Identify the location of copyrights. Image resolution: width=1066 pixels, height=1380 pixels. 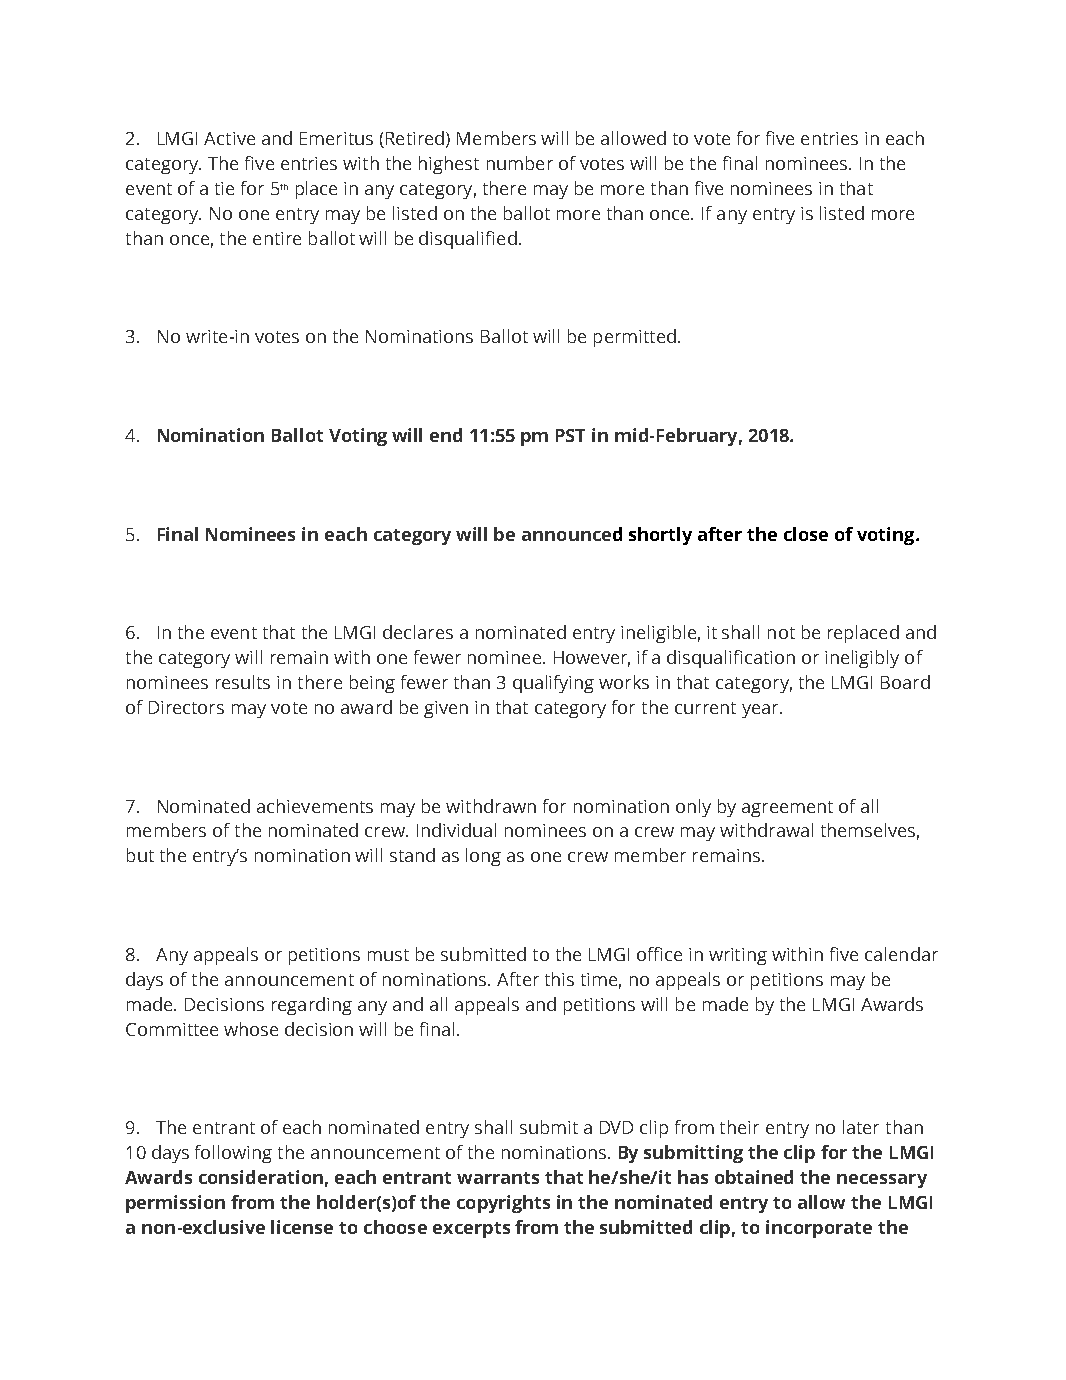
(503, 1204).
